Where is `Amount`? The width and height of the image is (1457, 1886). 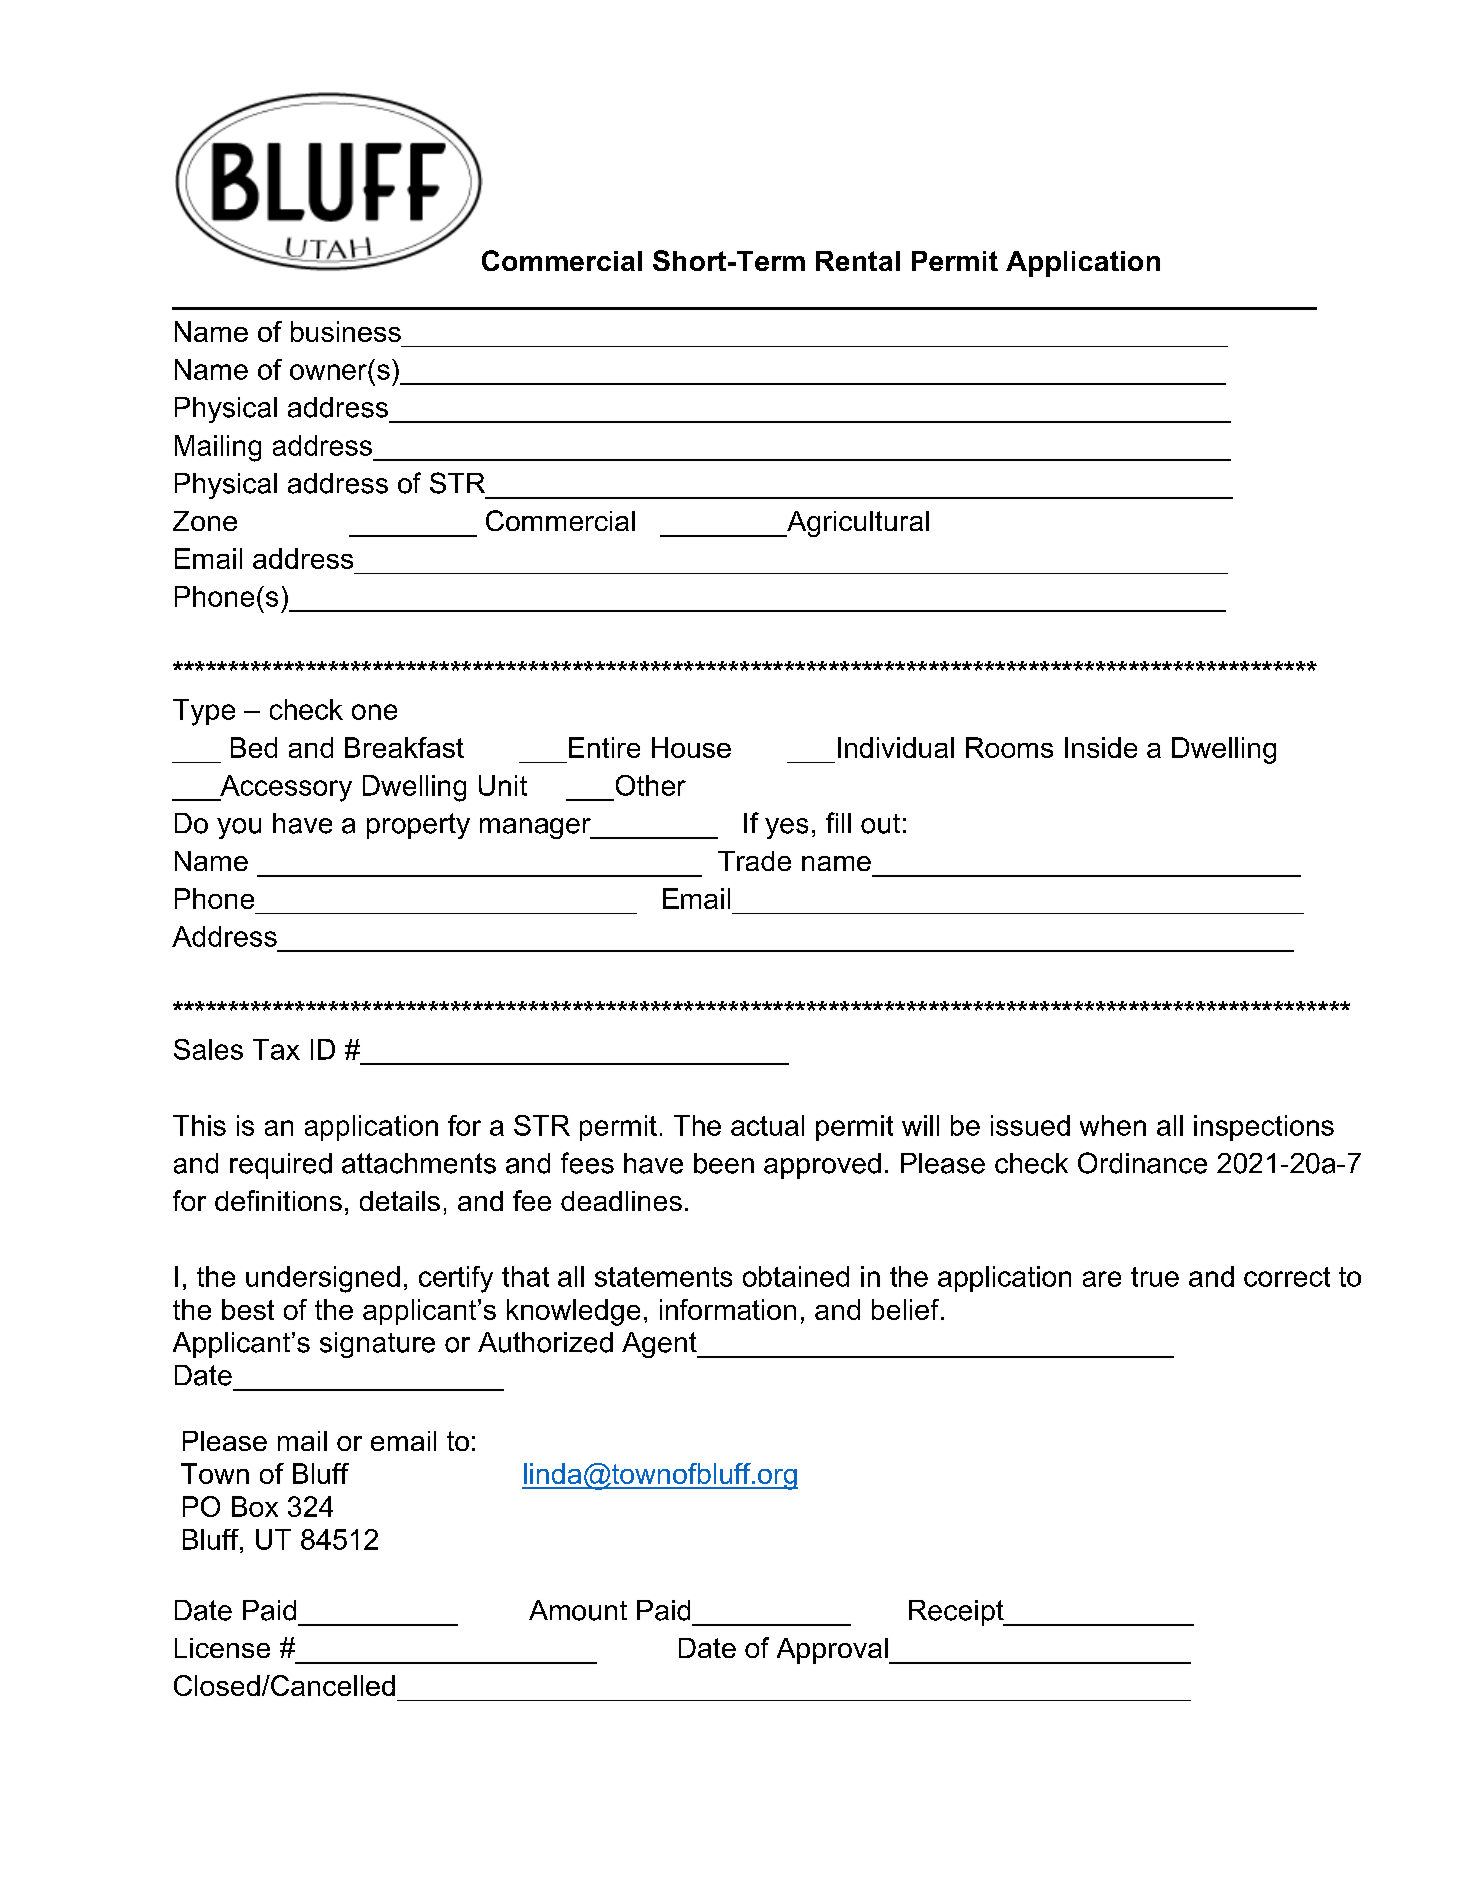
Amount is located at coordinates (578, 1610).
